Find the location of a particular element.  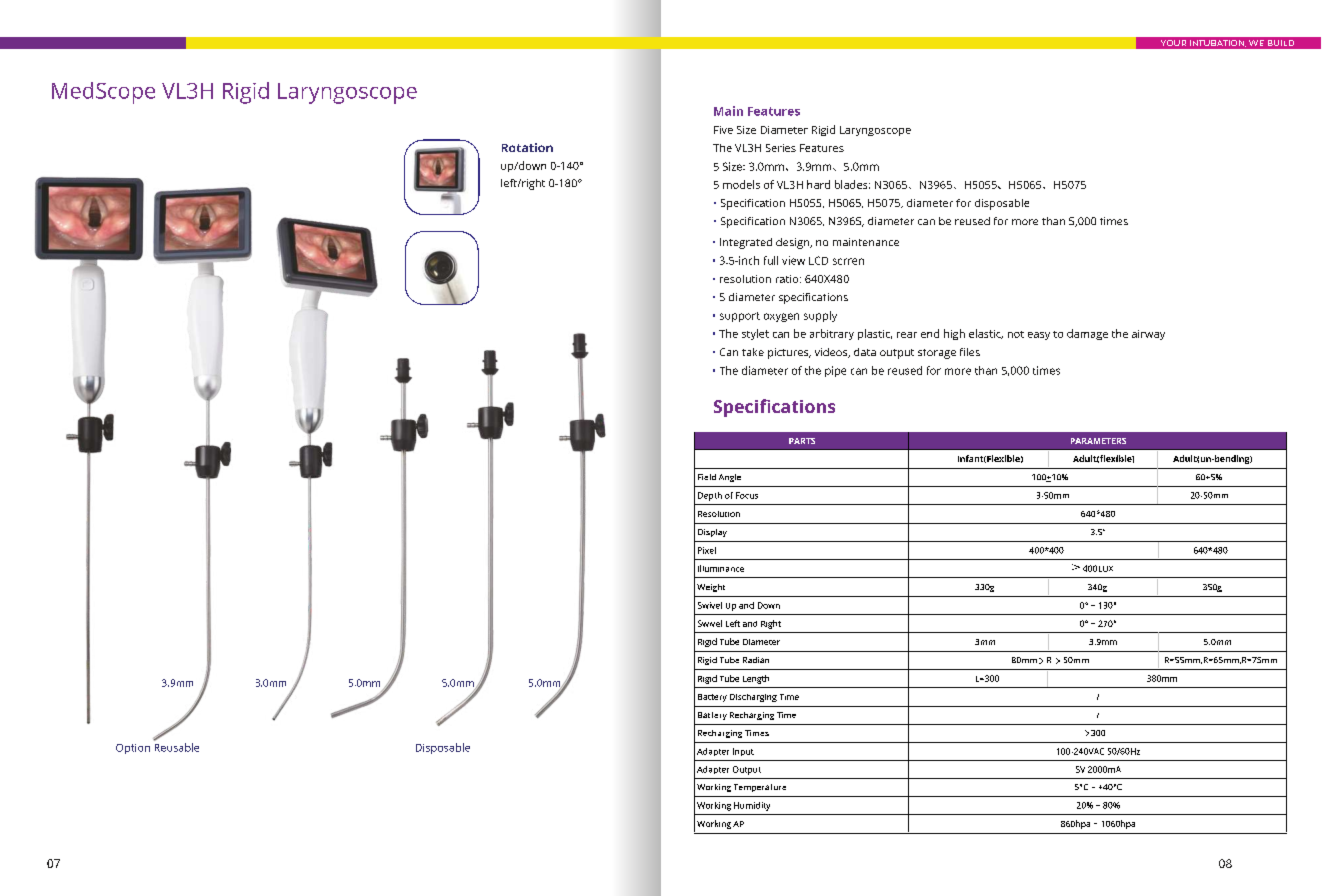

Option is located at coordinates (133, 749).
